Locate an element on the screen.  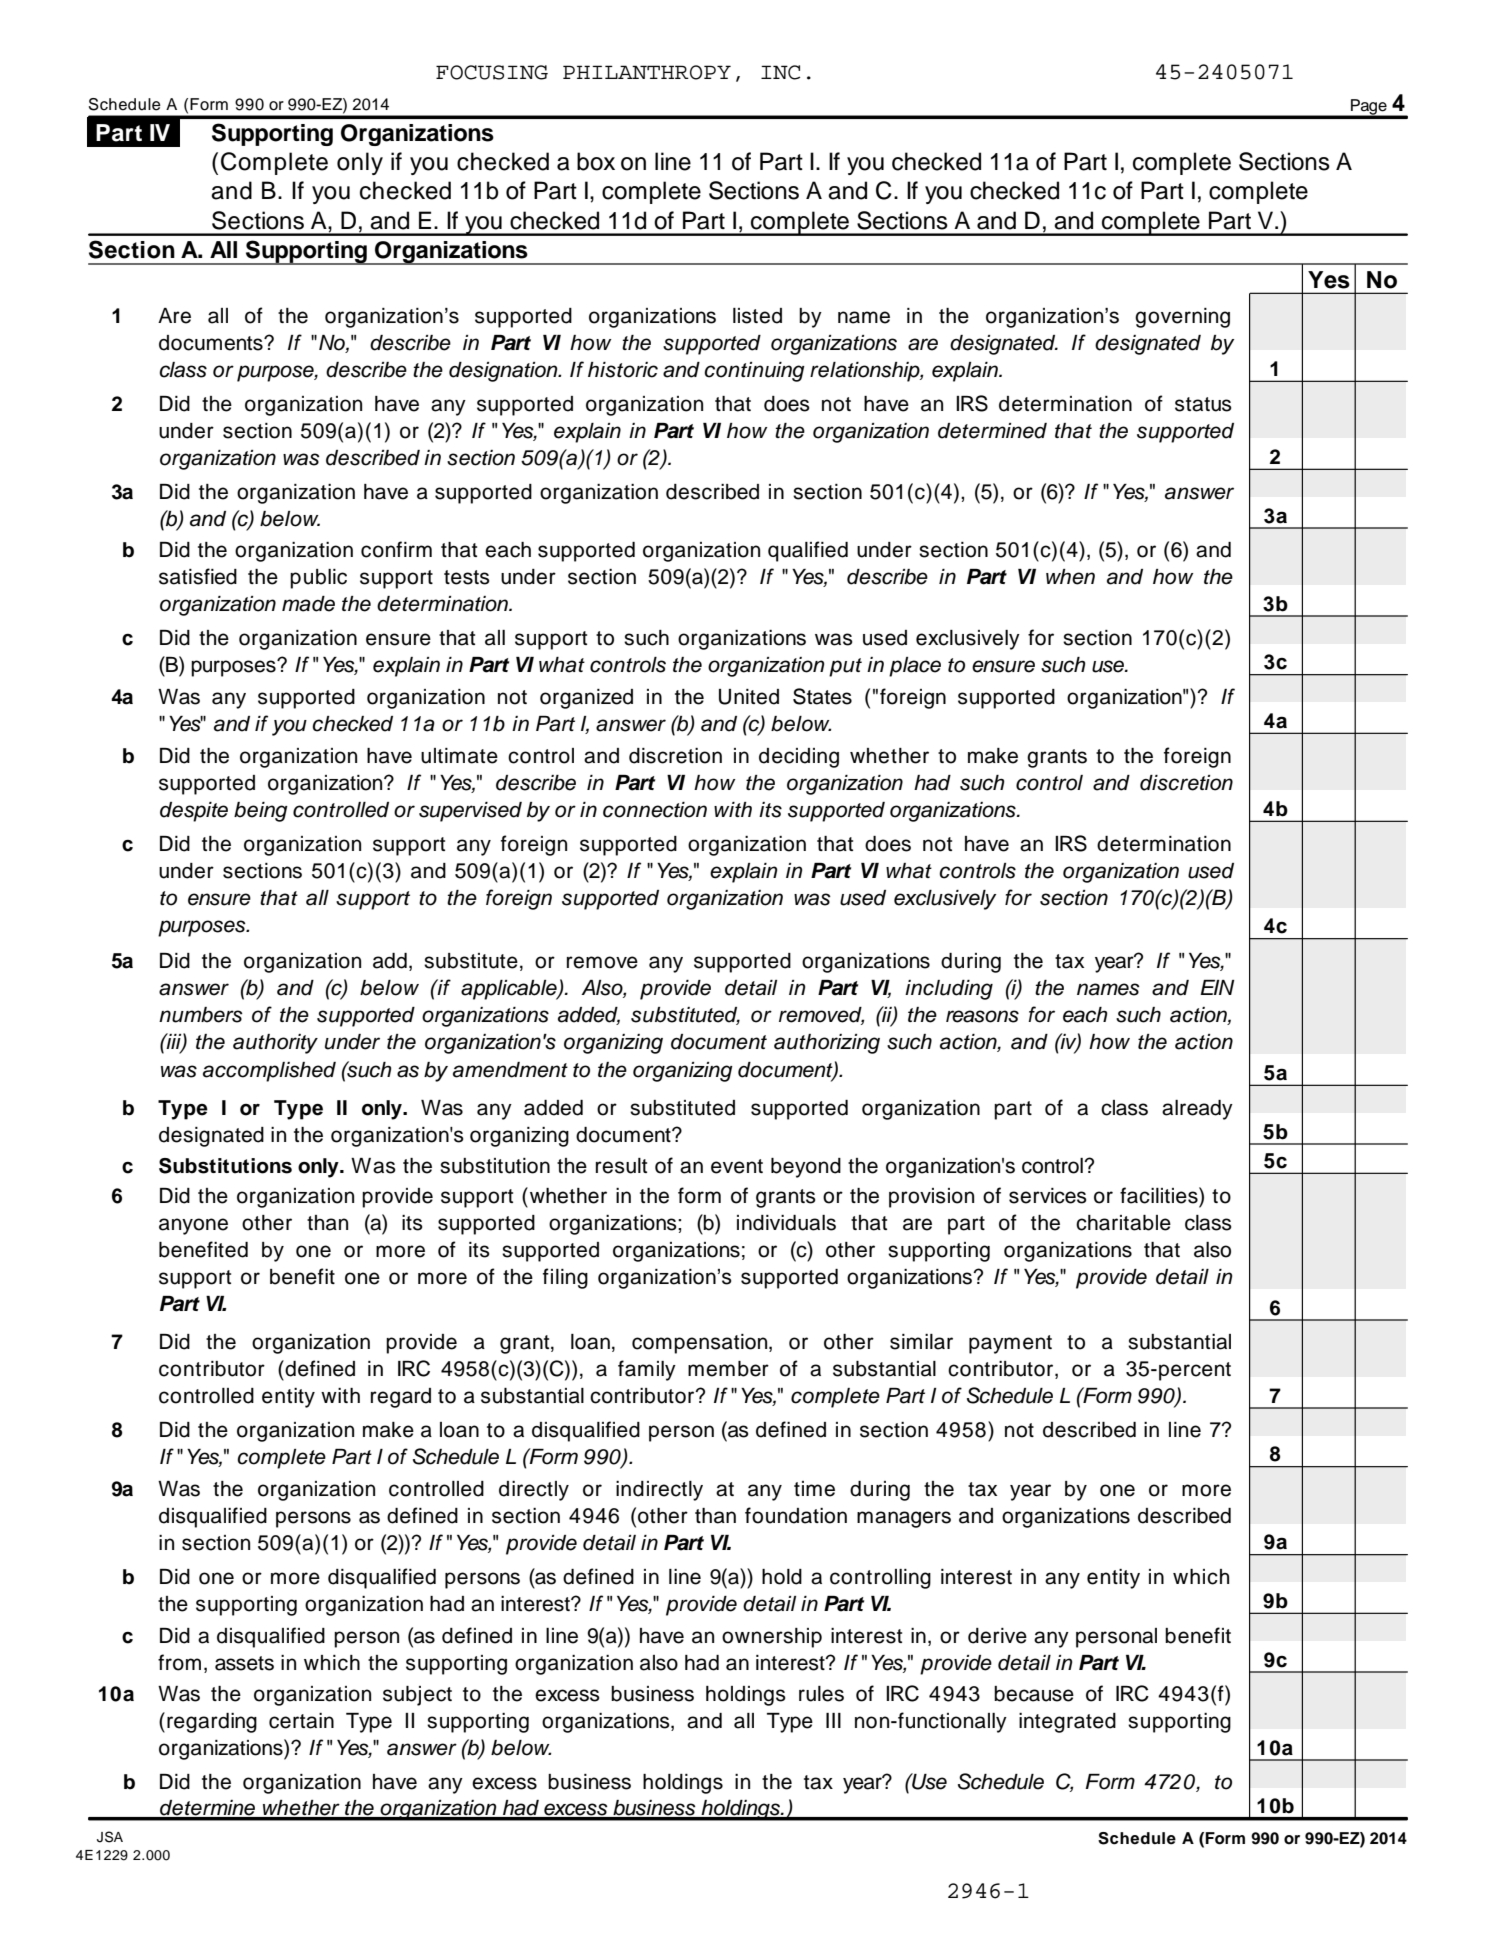
authorizing is located at coordinates (827, 1044).
